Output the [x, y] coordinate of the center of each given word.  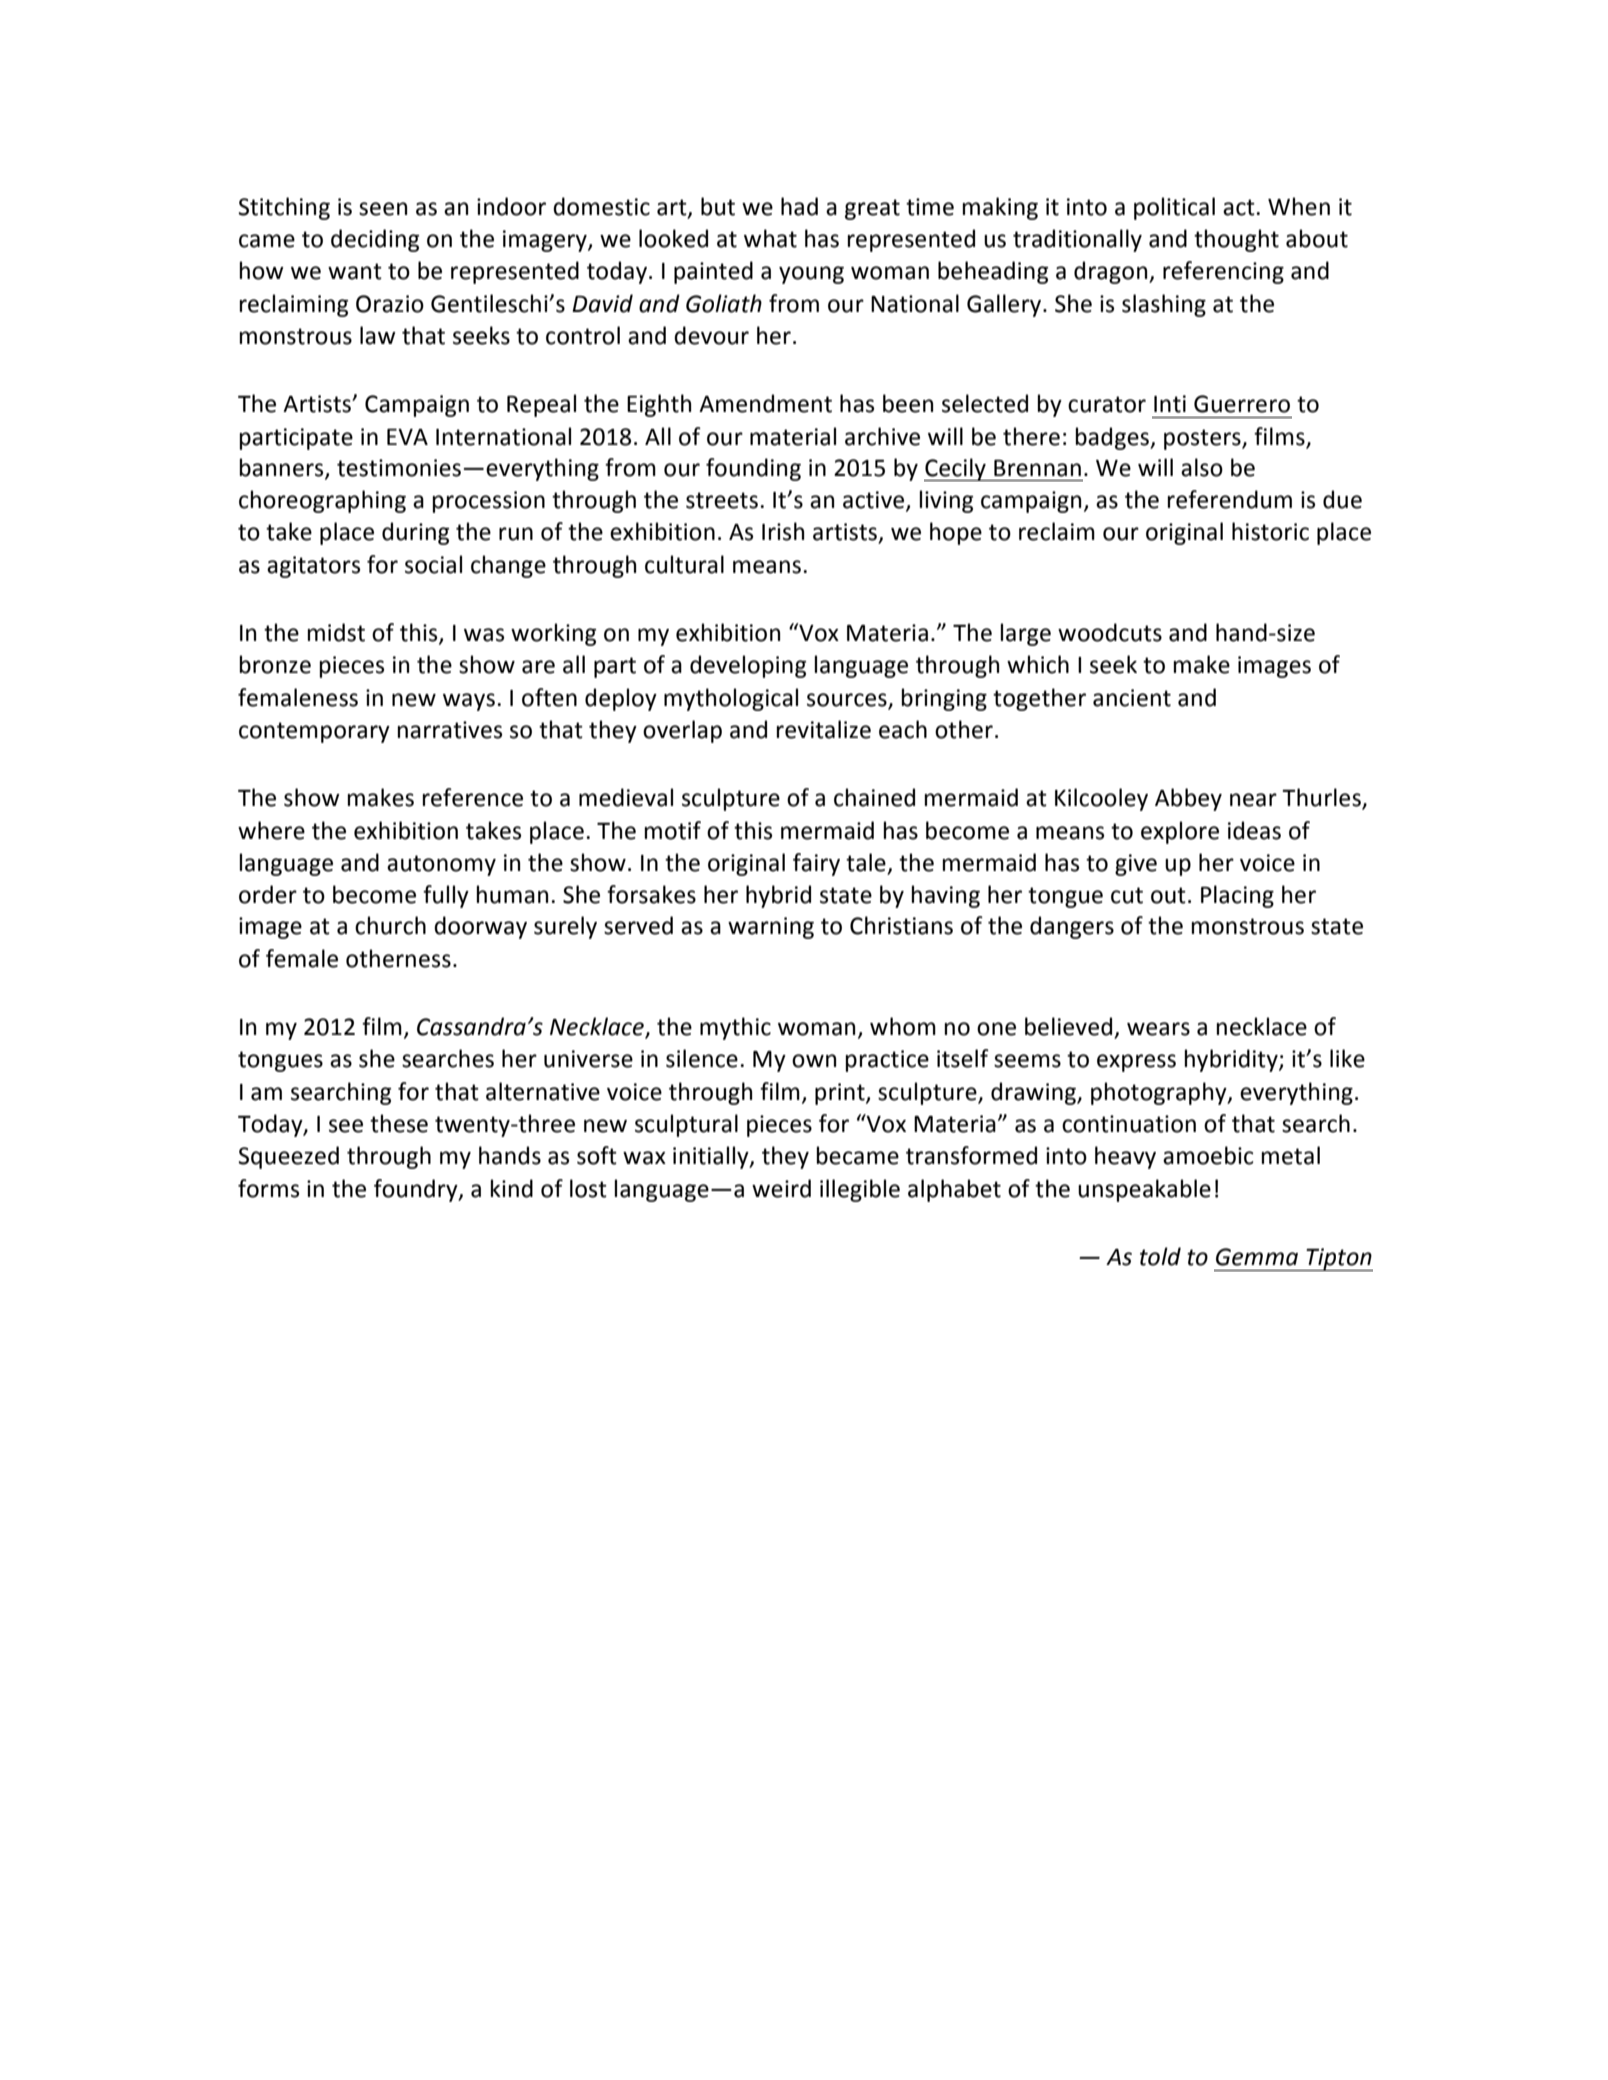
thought [1236, 240]
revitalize [824, 729]
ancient [1132, 698]
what [770, 238]
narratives [450, 730]
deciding [375, 240]
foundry [417, 1190]
